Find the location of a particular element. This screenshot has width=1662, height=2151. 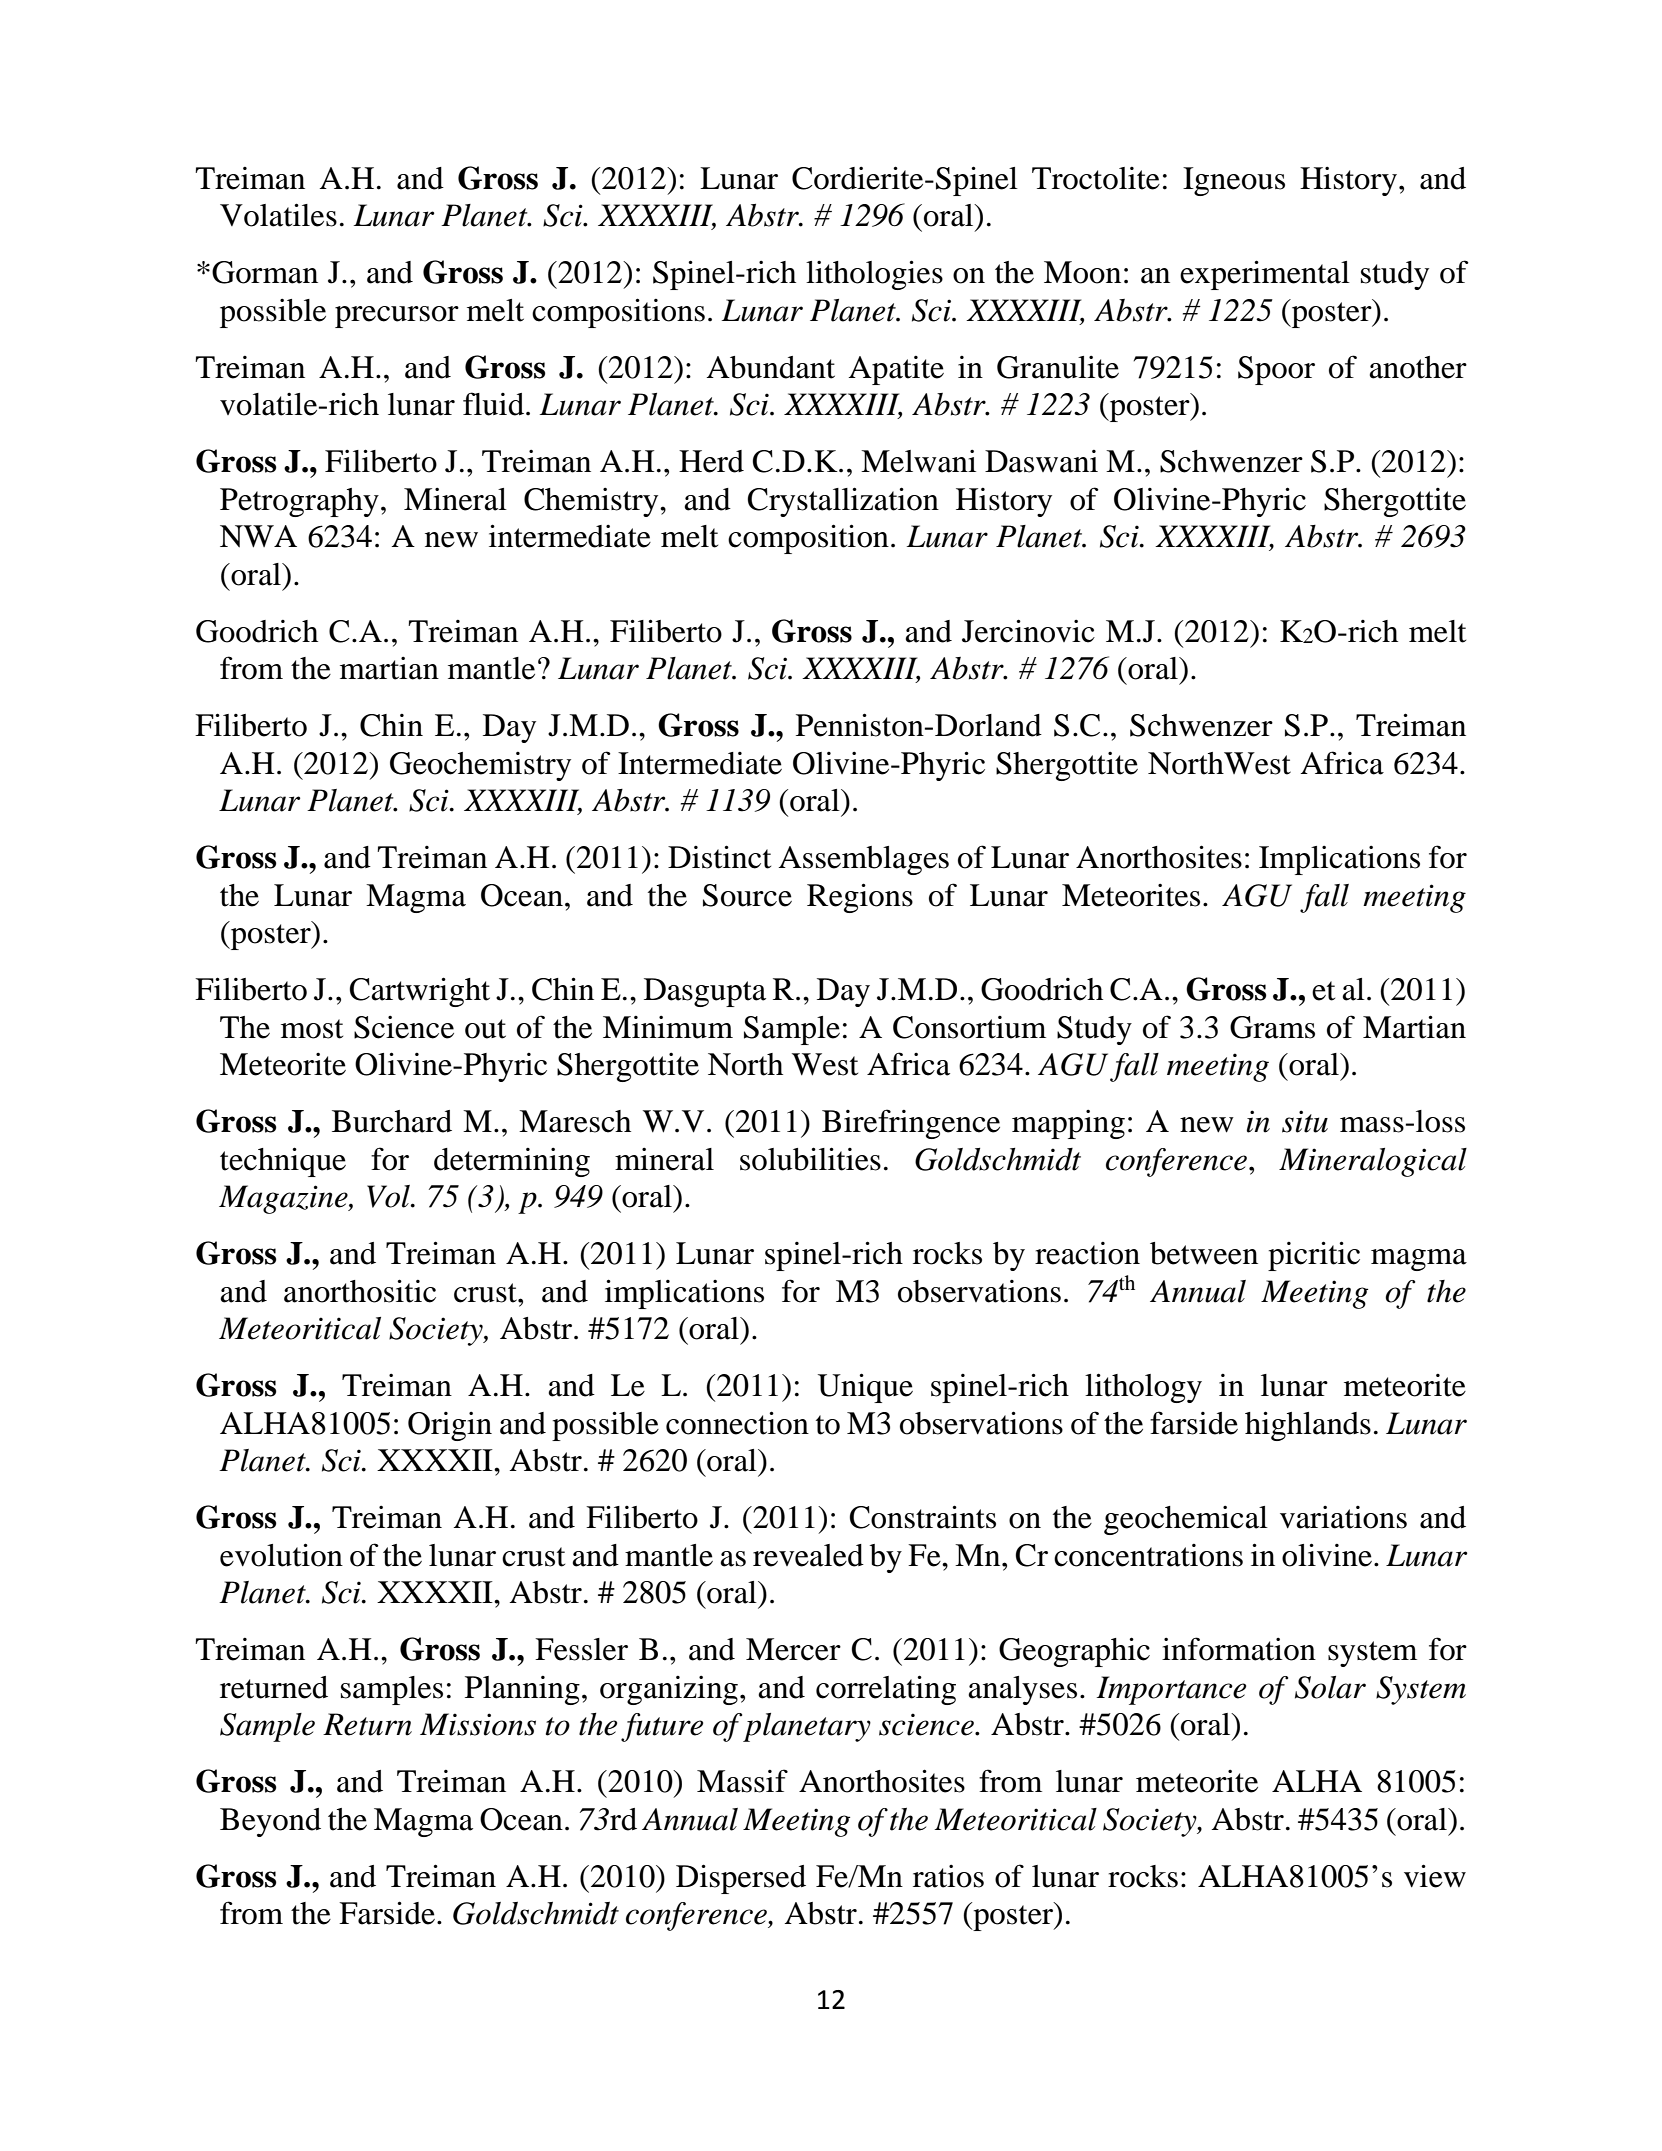

Grams is located at coordinates (1272, 1027).
